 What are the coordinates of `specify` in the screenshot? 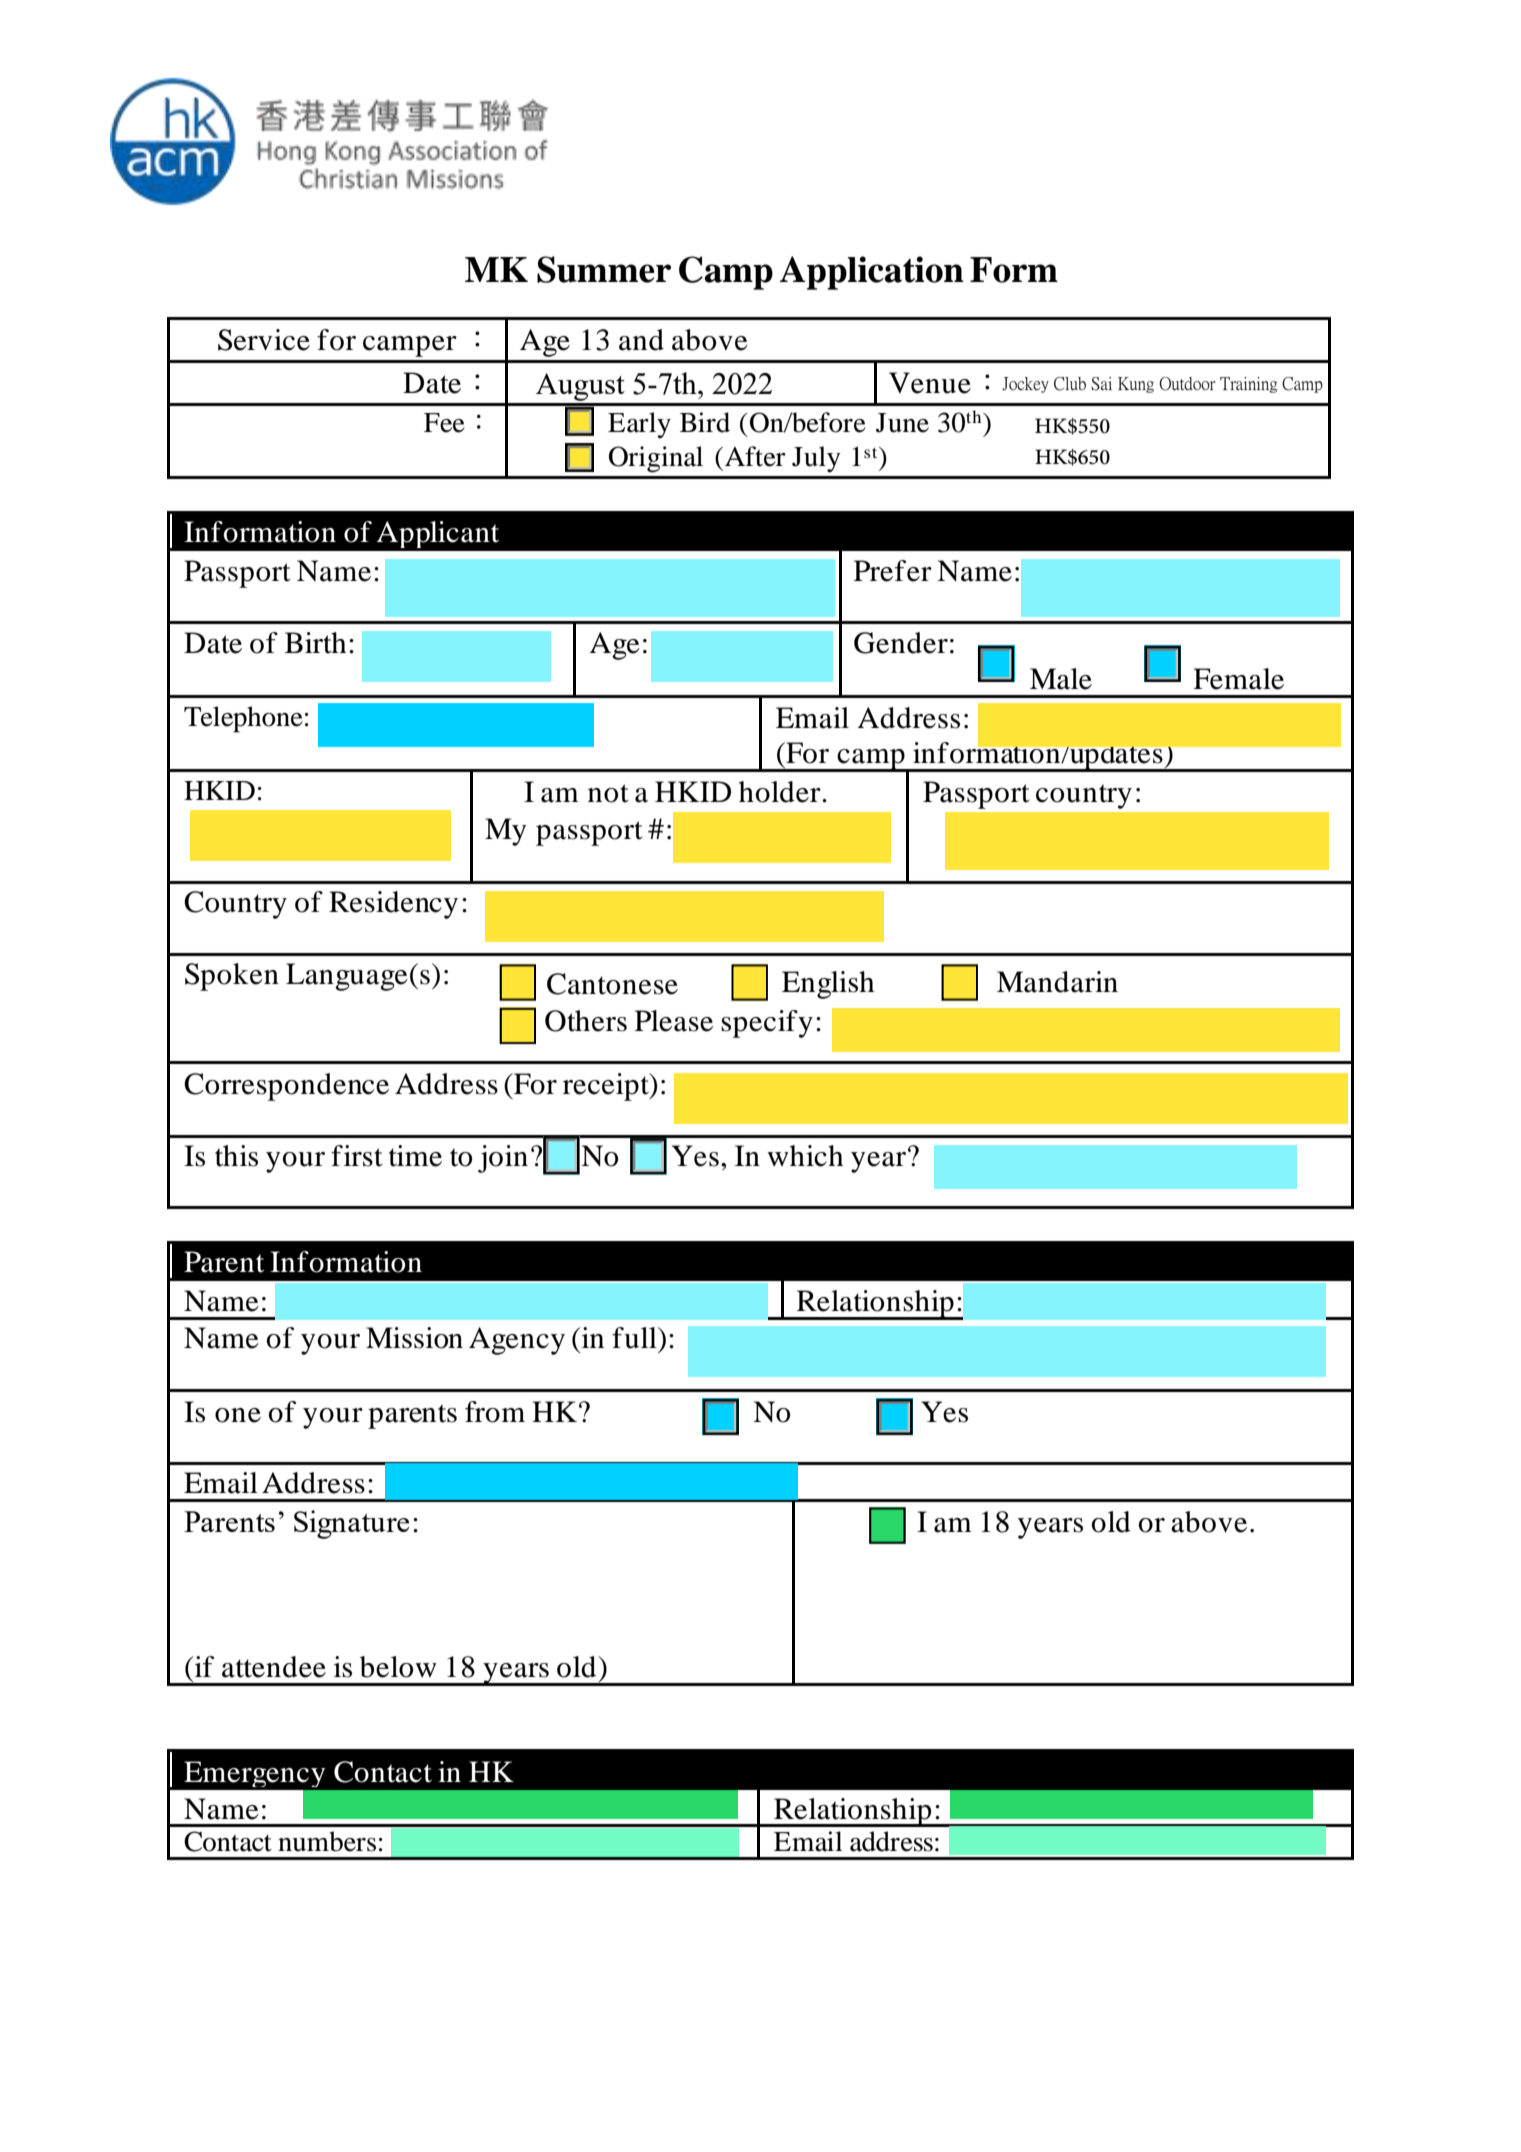 It's located at (767, 1024).
